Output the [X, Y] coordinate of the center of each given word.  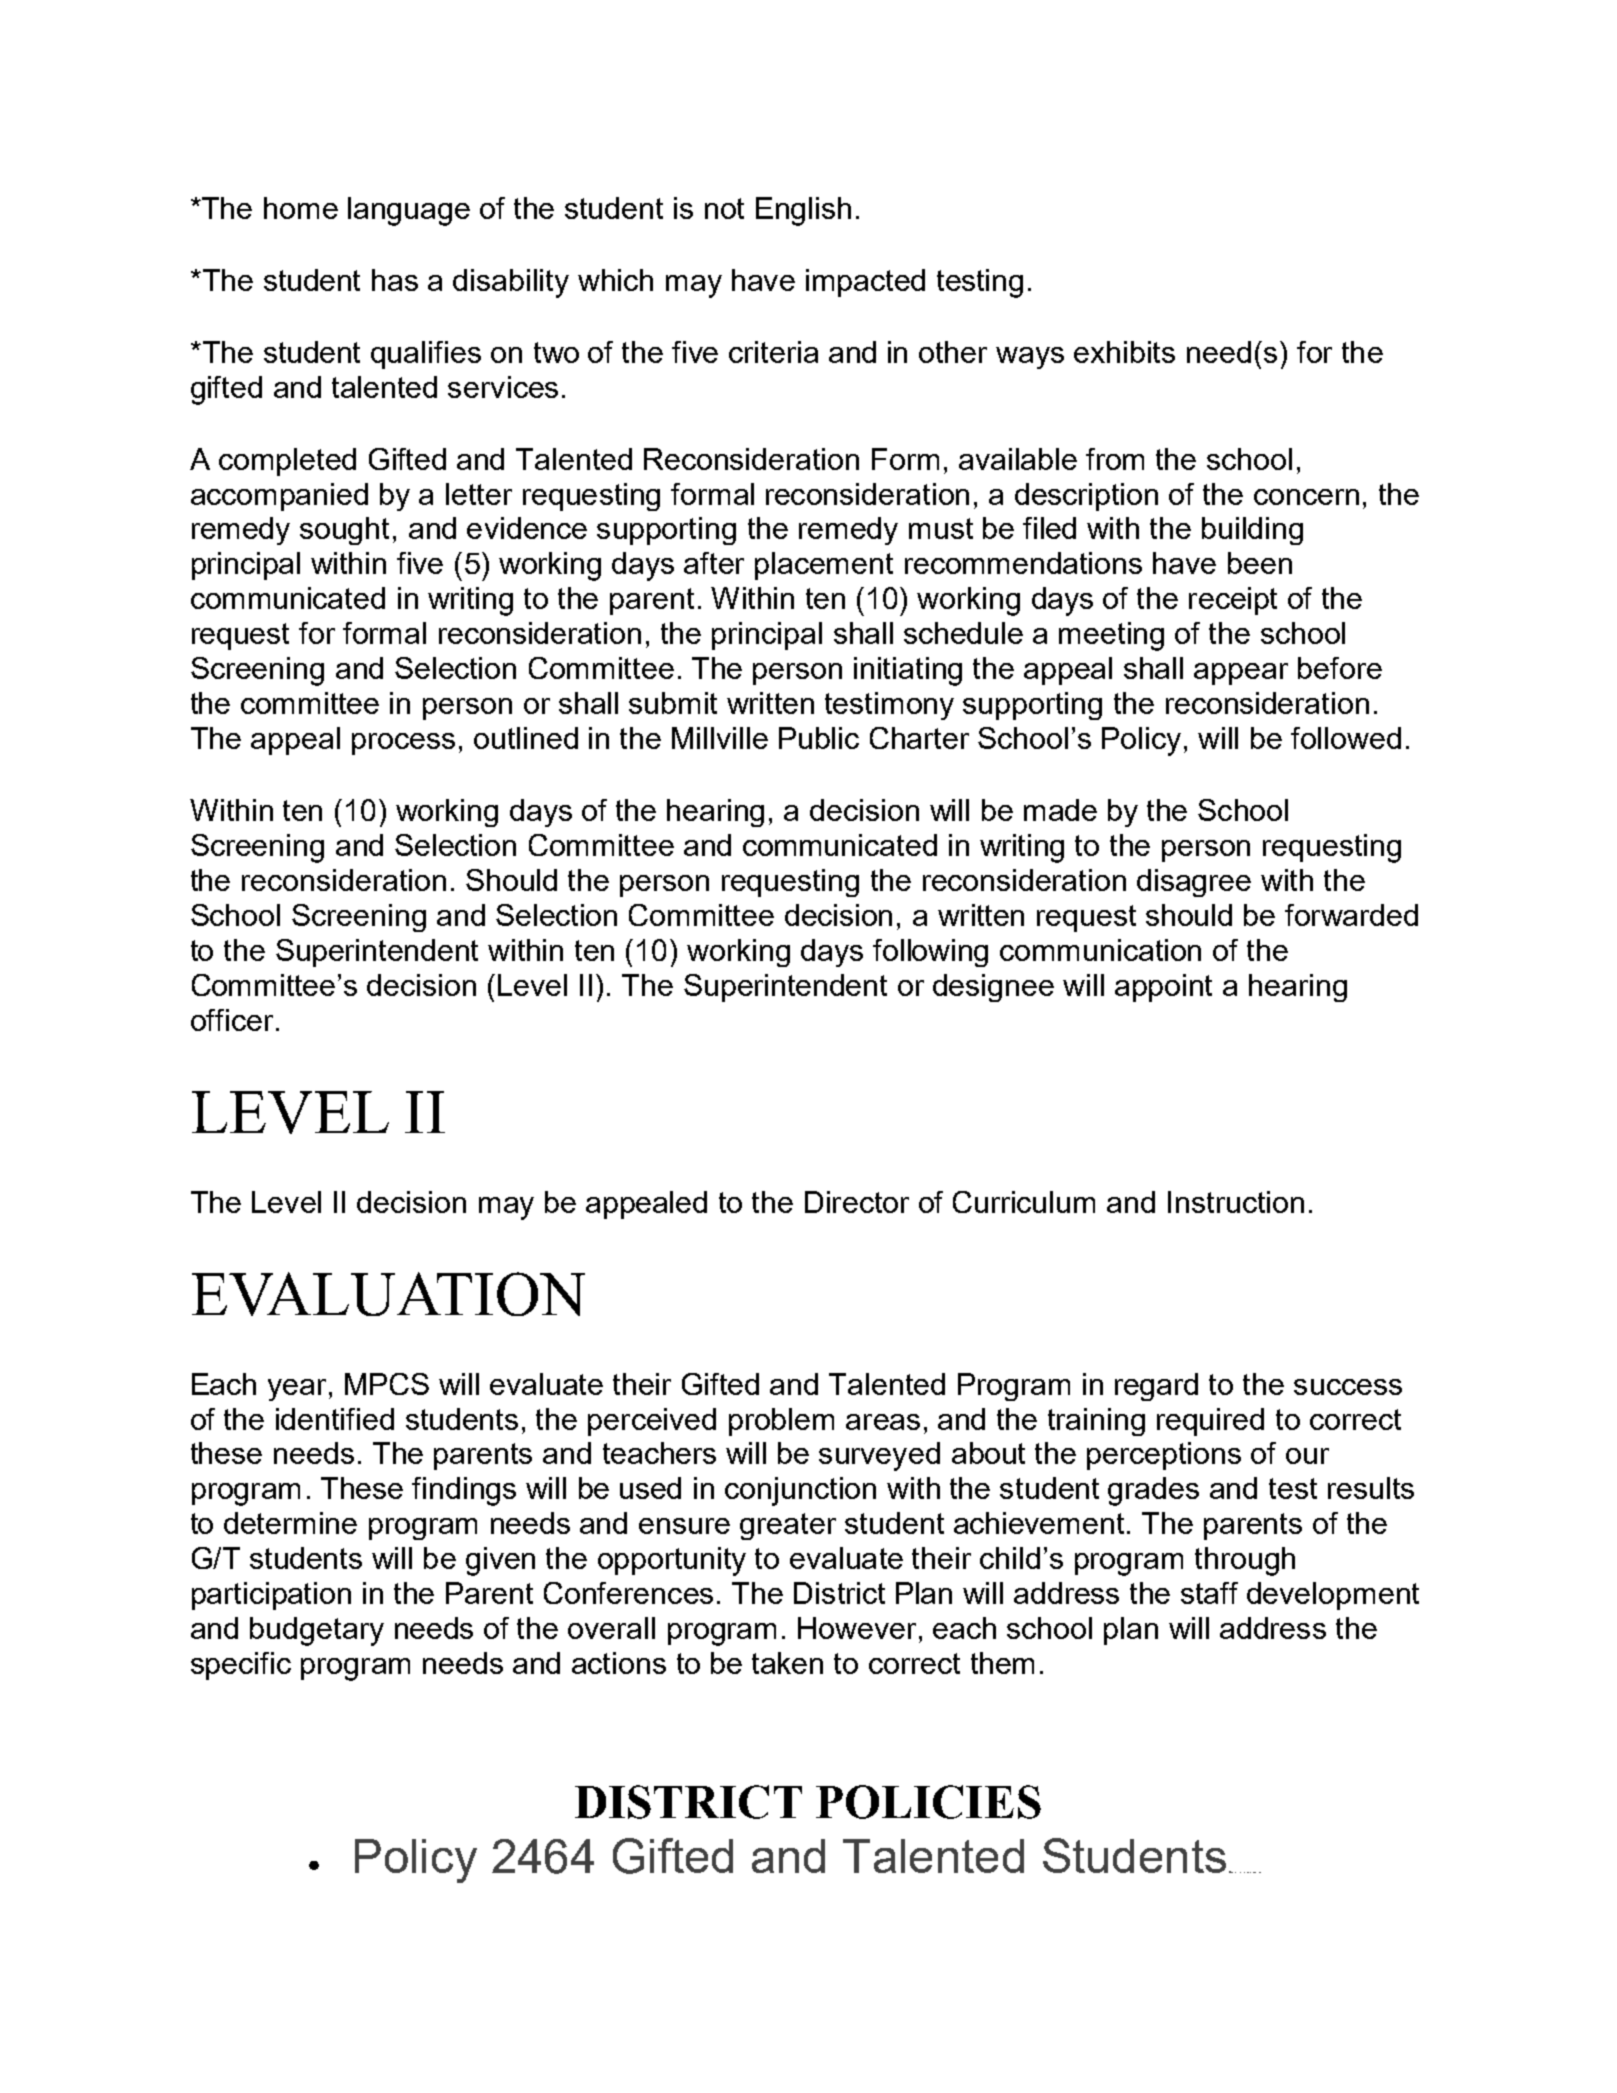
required [1210, 1422]
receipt [1233, 601]
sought [344, 531]
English [803, 211]
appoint [1163, 988]
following [930, 953]
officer [232, 1020]
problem [781, 1422]
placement [824, 566]
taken [787, 1663]
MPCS [387, 1384]
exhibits [1124, 352]
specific [241, 1666]
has [395, 280]
